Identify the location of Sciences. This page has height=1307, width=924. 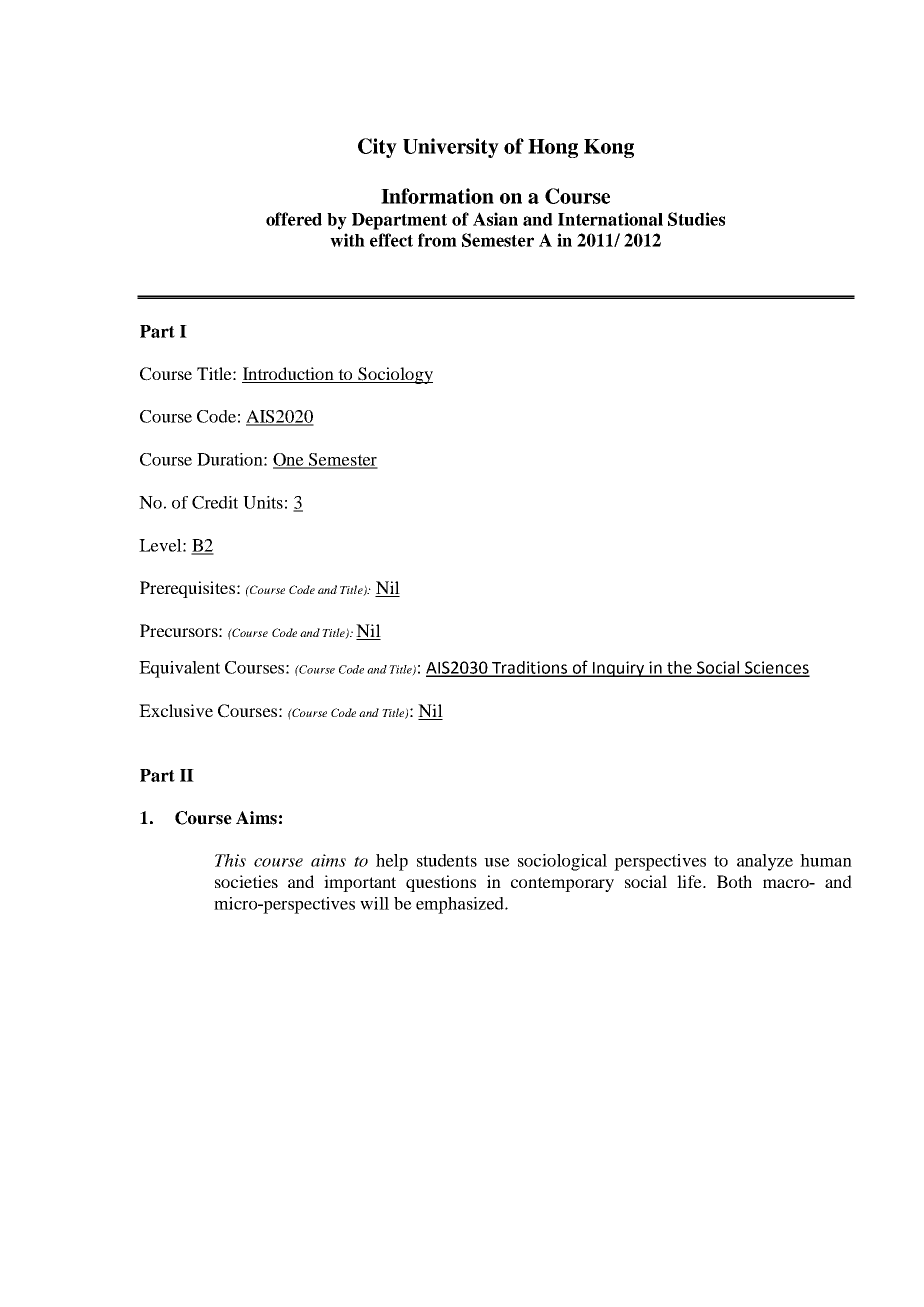
(776, 668).
